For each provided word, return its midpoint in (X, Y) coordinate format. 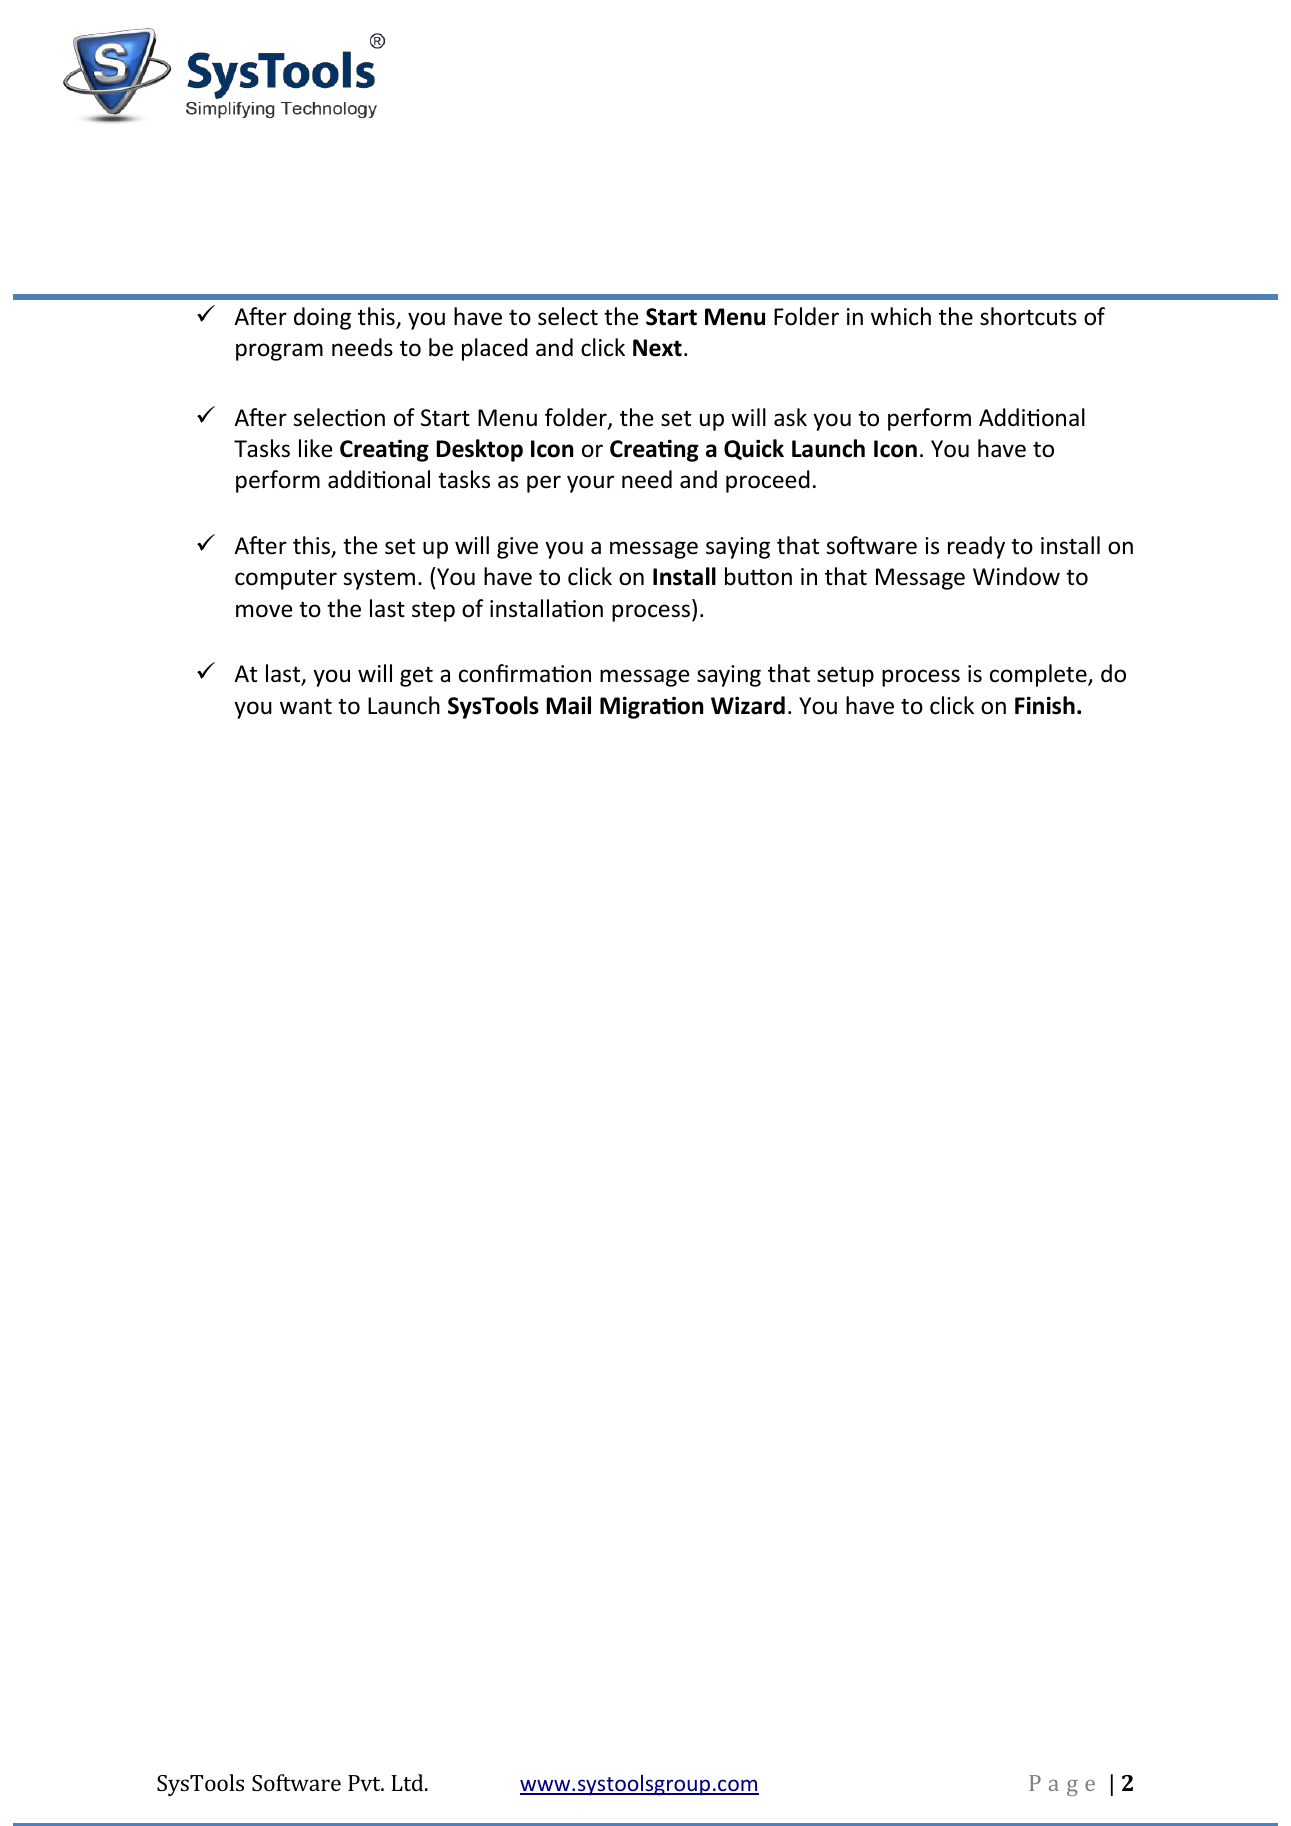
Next (657, 348)
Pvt (365, 1783)
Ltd (408, 1782)
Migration (651, 707)
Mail (568, 705)
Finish (1045, 705)
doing (322, 318)
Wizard (748, 705)
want (306, 707)
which (901, 316)
